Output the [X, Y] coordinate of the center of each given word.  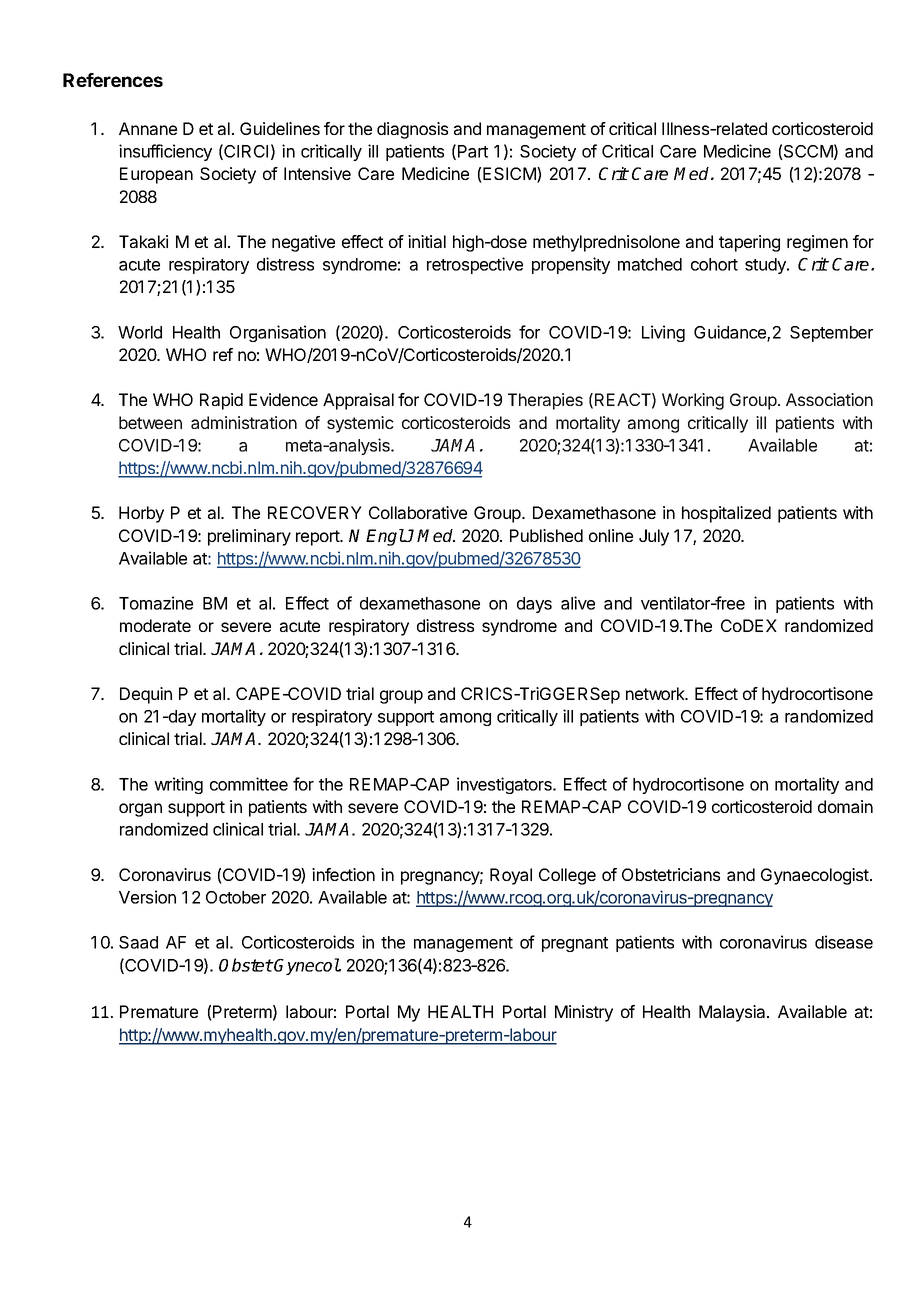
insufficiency [165, 152]
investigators [505, 785]
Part [473, 151]
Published [546, 535]
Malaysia [733, 1013]
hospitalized [726, 514]
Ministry [584, 1013]
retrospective [475, 265]
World [140, 332]
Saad [138, 942]
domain [845, 806]
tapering [749, 243]
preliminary [249, 537]
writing [178, 785]
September [831, 334]
